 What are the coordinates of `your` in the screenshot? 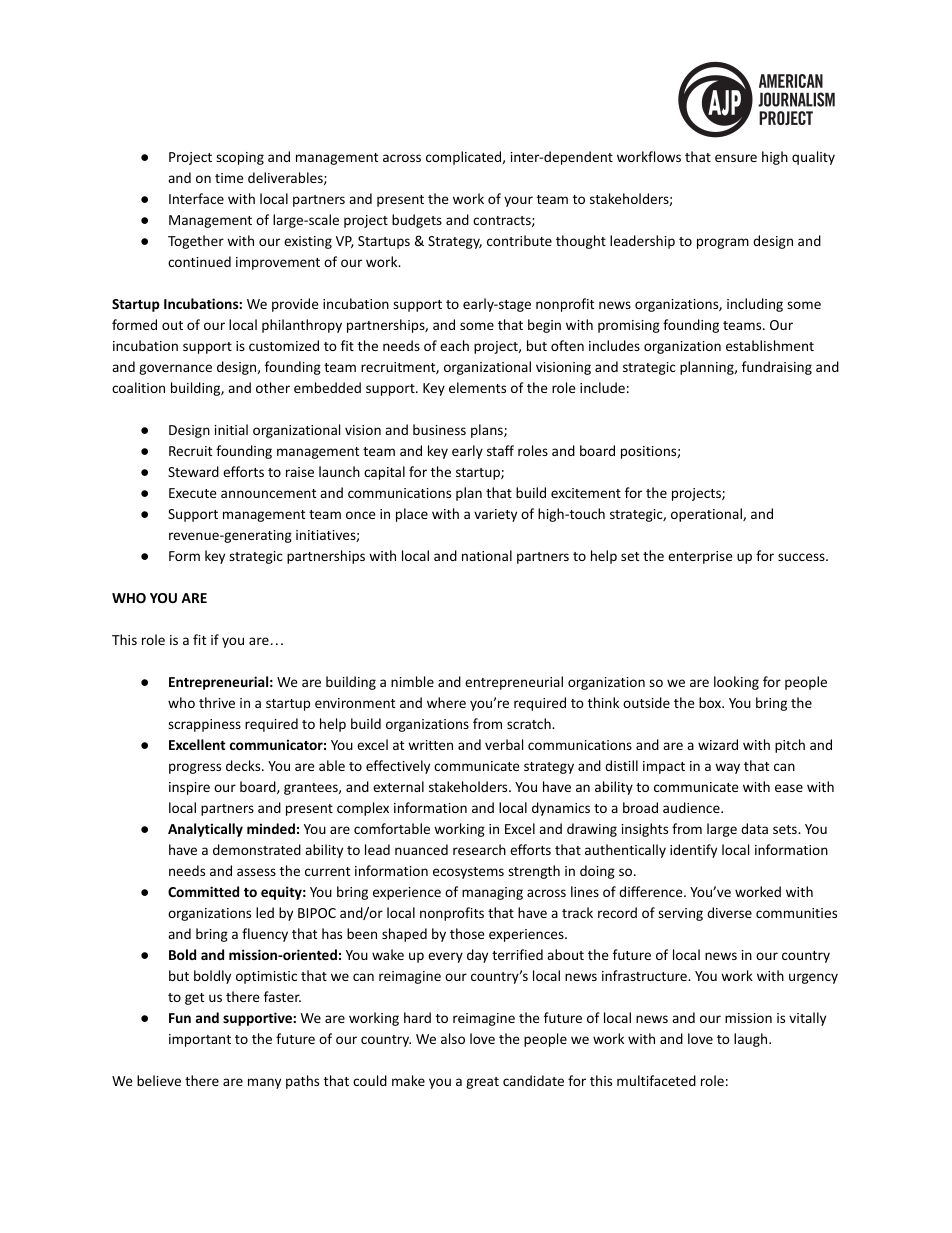 It's located at (518, 201).
